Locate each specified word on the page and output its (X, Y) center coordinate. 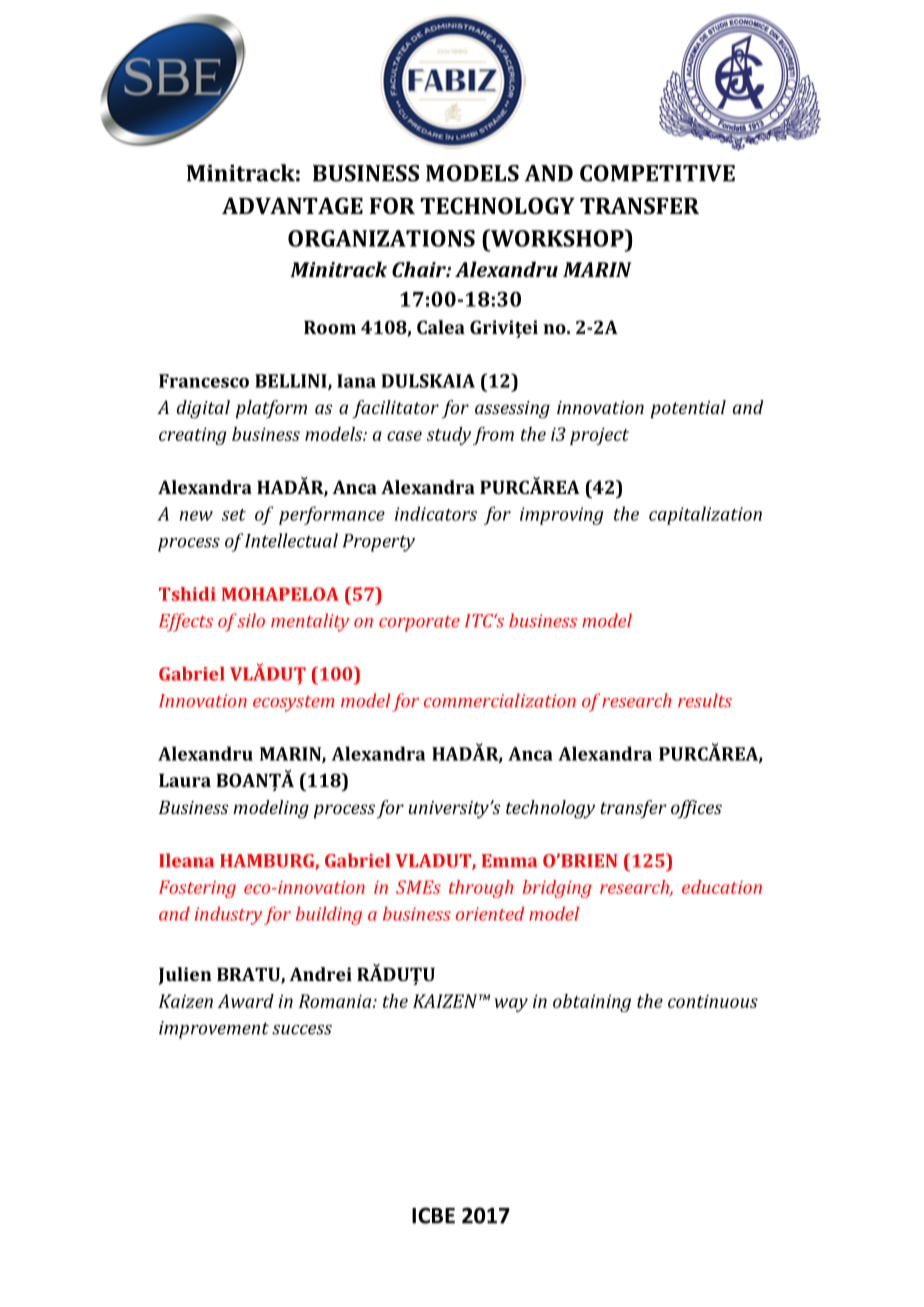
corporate (419, 624)
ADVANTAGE (292, 205)
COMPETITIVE (657, 173)
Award (246, 1001)
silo (251, 620)
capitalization (705, 515)
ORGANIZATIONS (381, 238)
